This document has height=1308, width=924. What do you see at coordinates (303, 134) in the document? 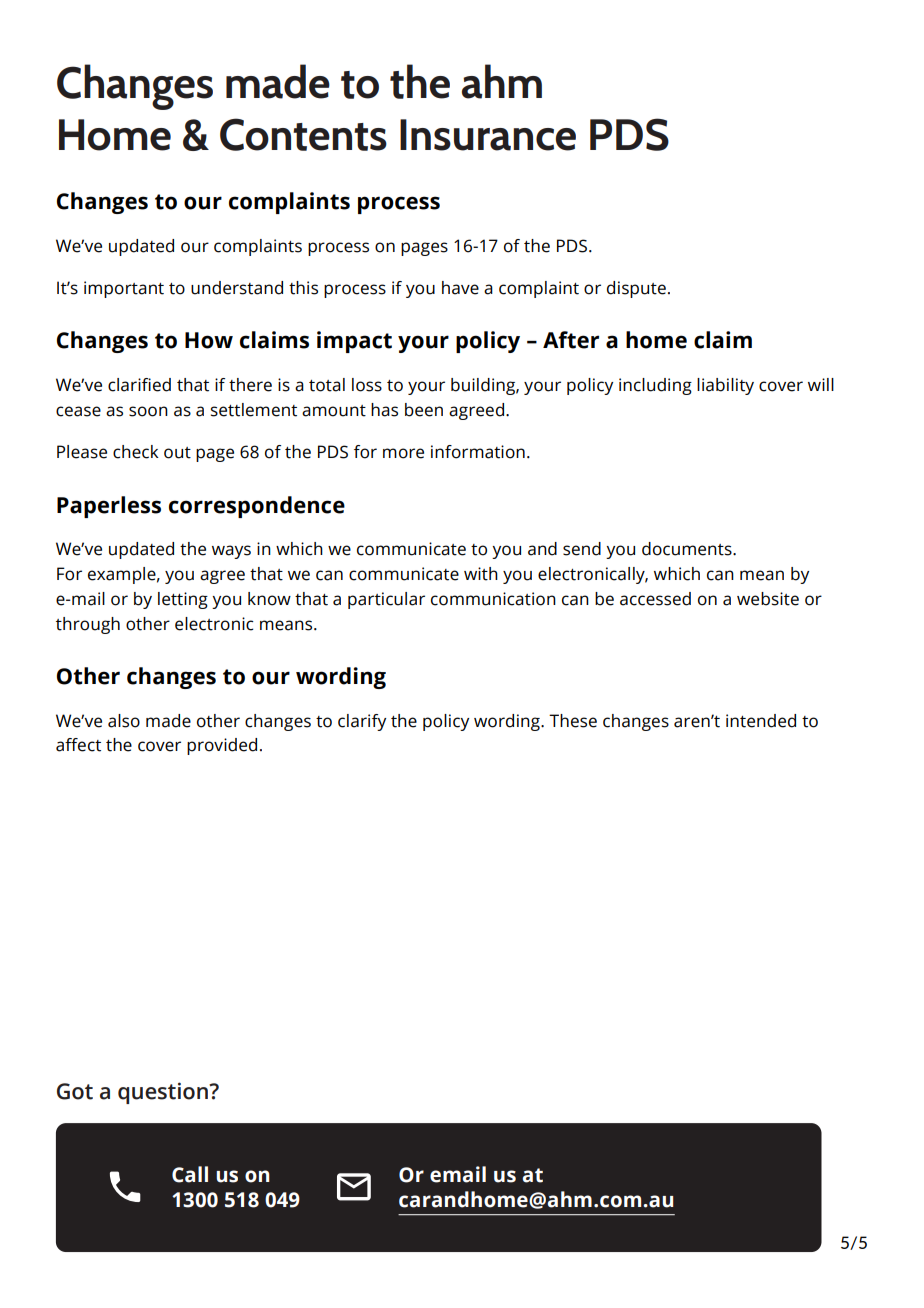
I see `Contents` at bounding box center [303, 134].
